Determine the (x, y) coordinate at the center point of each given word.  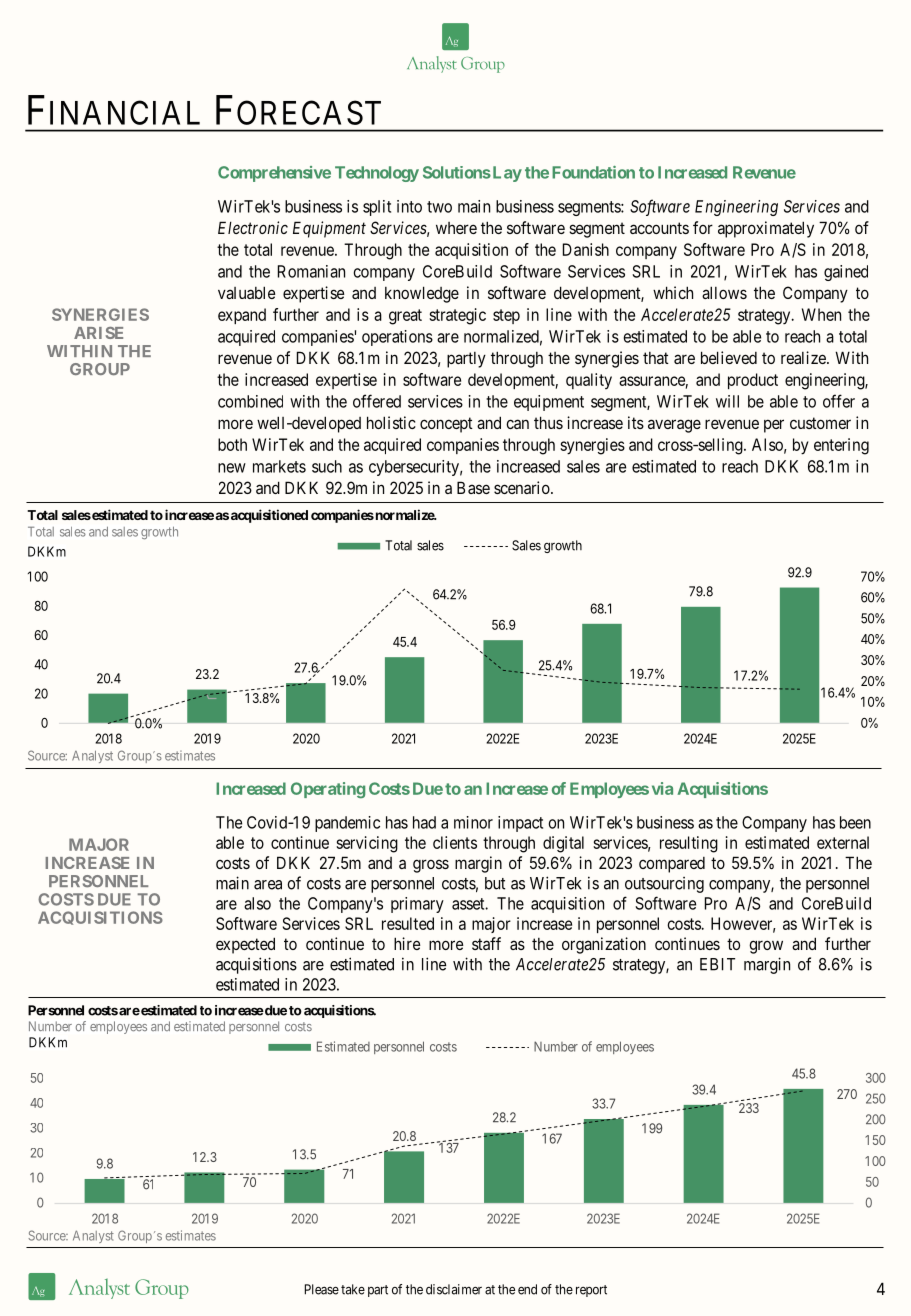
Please (322, 1289)
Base (473, 487)
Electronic (253, 227)
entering (841, 446)
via (662, 788)
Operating (328, 790)
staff (486, 943)
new (232, 468)
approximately (766, 229)
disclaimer (454, 1289)
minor (473, 822)
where (456, 228)
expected (245, 945)
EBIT (717, 964)
